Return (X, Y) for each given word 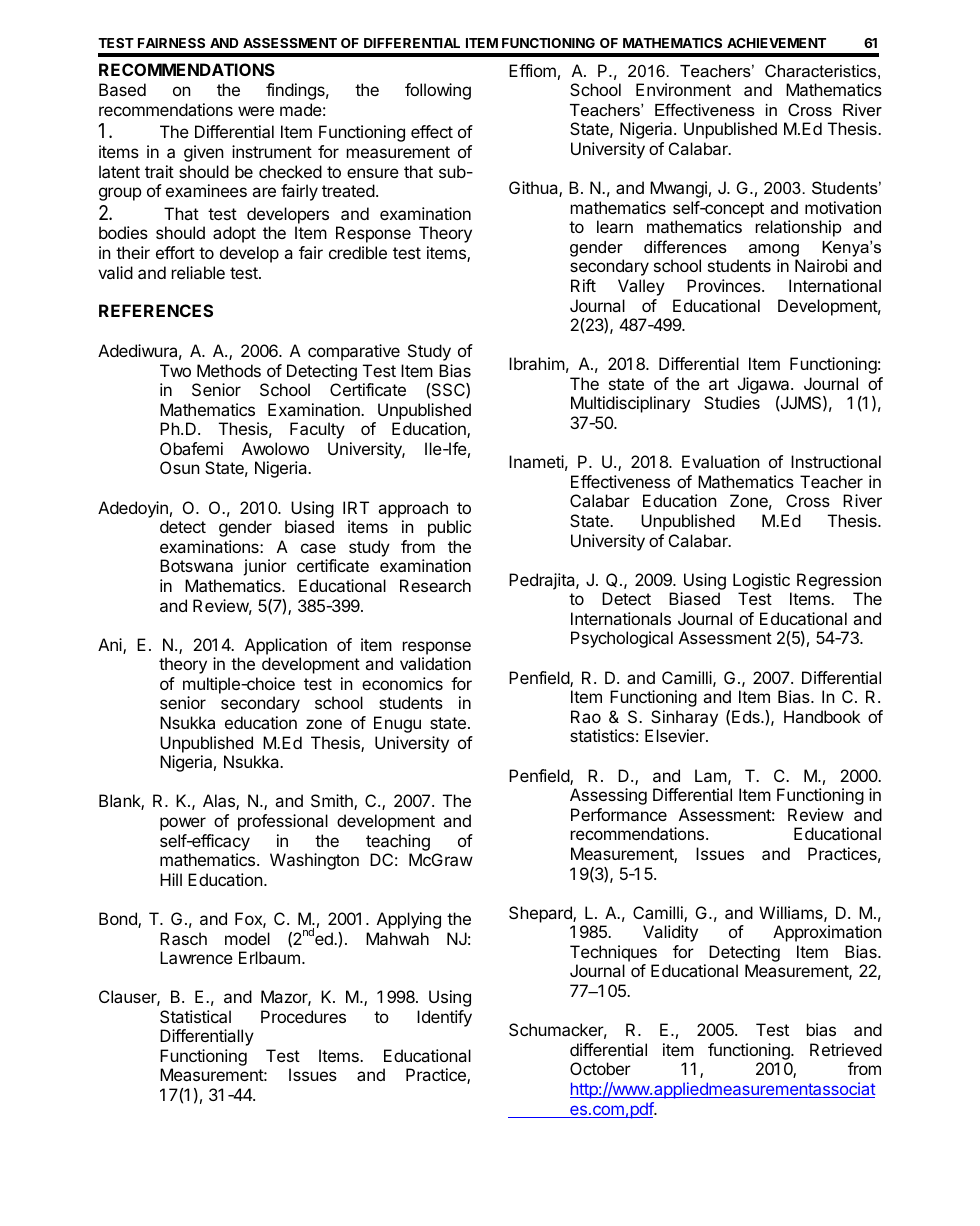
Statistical (195, 1016)
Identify (444, 1018)
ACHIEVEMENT (776, 43)
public (449, 528)
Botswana (196, 565)
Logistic (761, 581)
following (438, 91)
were (256, 111)
